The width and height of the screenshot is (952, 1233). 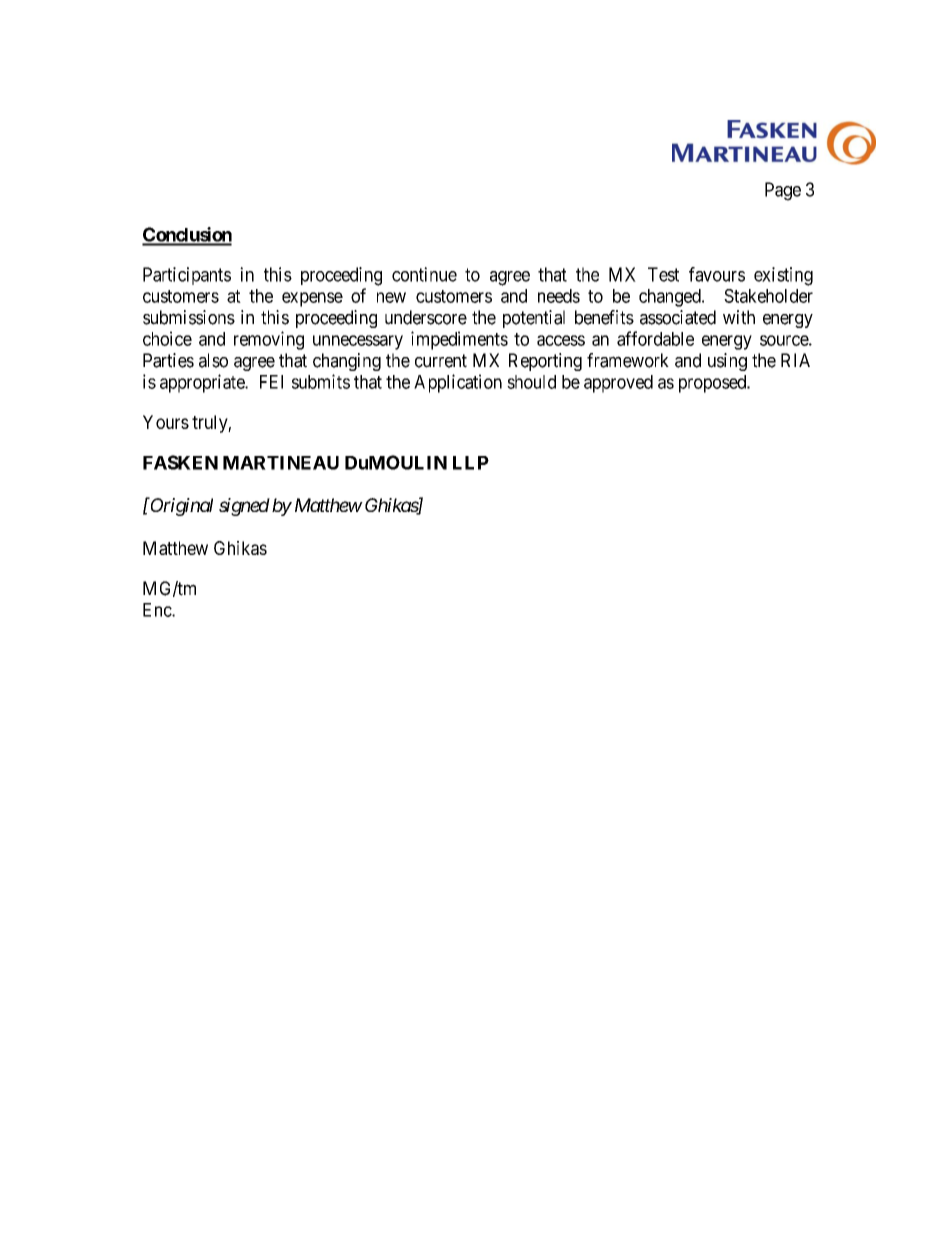 What do you see at coordinates (459, 340) in the screenshot?
I see `impediments` at bounding box center [459, 340].
